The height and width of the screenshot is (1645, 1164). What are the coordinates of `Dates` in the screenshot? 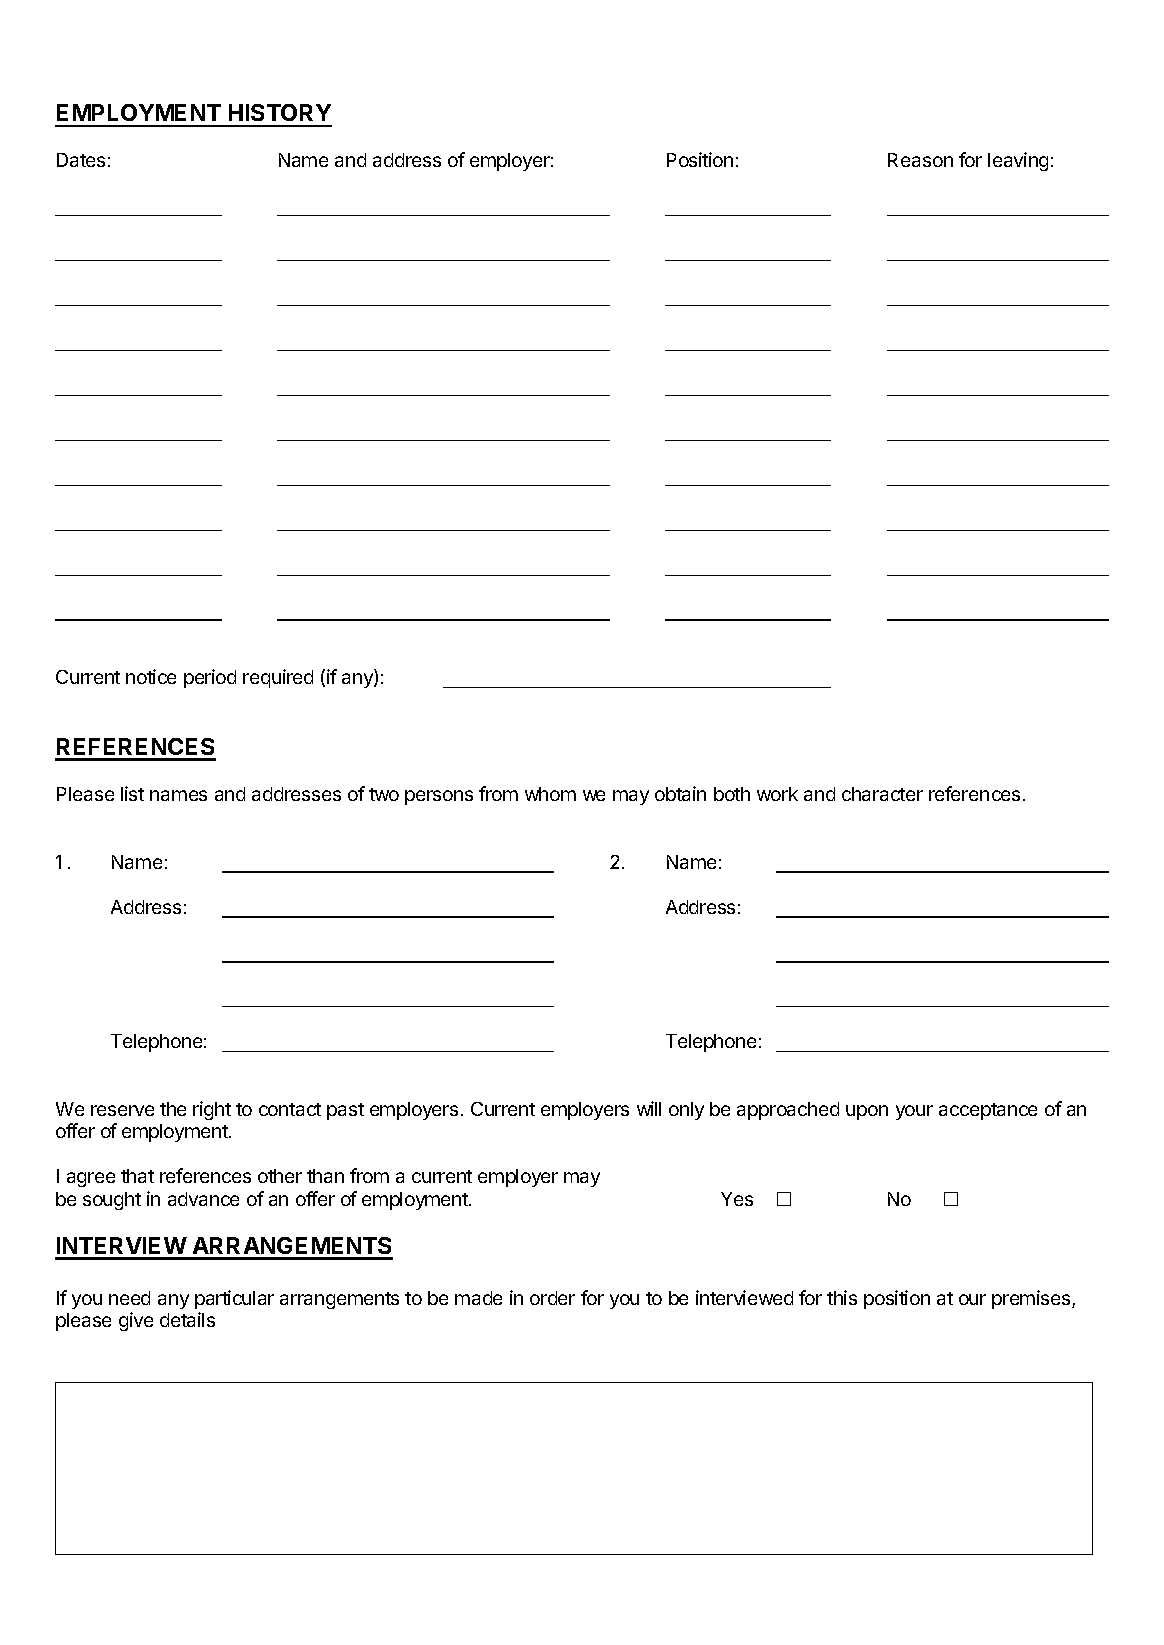 It's located at (81, 160).
